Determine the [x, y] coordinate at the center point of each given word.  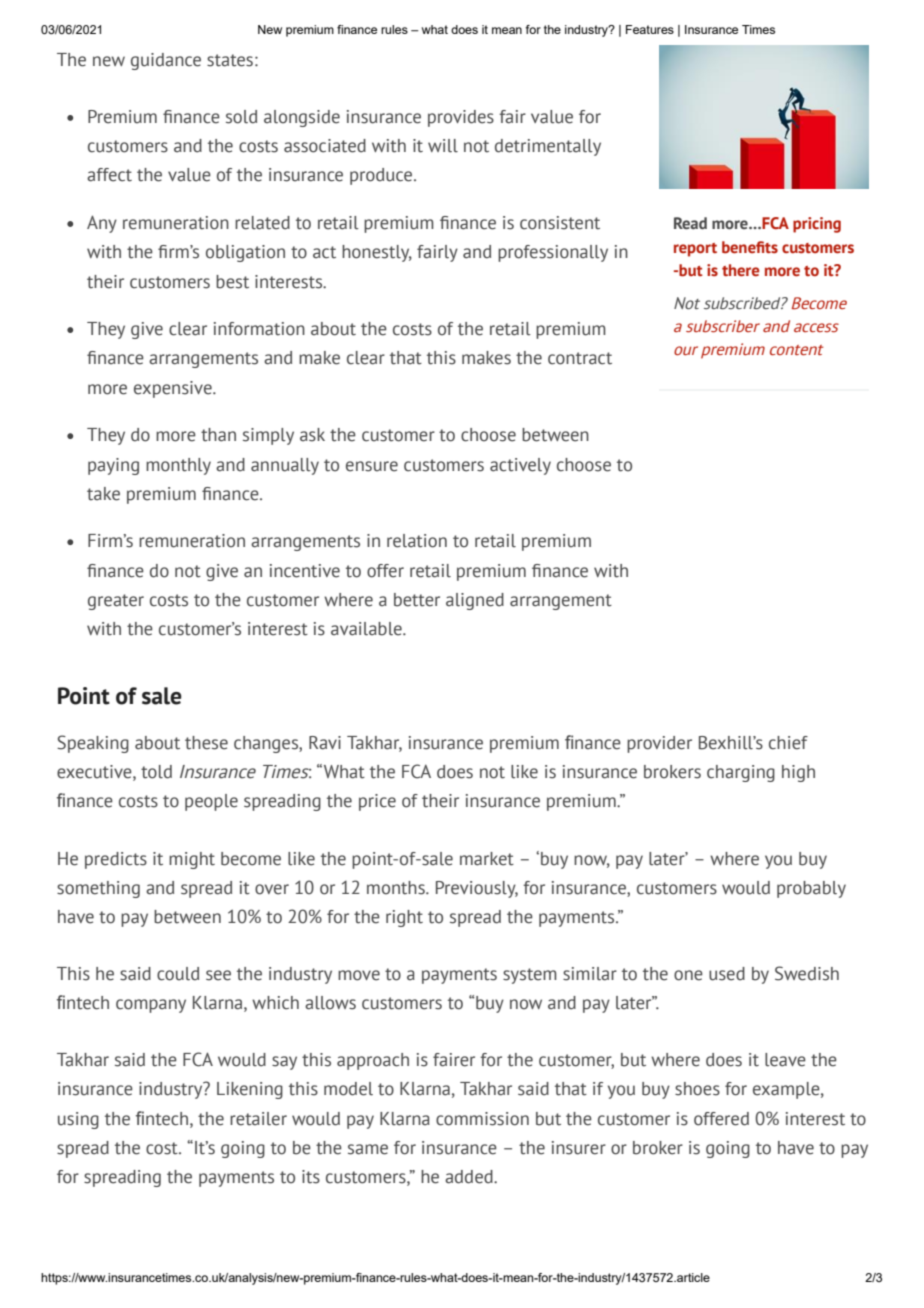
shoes [697, 1089]
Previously [477, 889]
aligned [475, 601]
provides [461, 118]
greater [116, 602]
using [78, 1120]
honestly [377, 253]
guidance [166, 61]
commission [482, 1119]
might [192, 860]
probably [811, 889]
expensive [174, 389]
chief [788, 743]
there [740, 270]
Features [650, 29]
